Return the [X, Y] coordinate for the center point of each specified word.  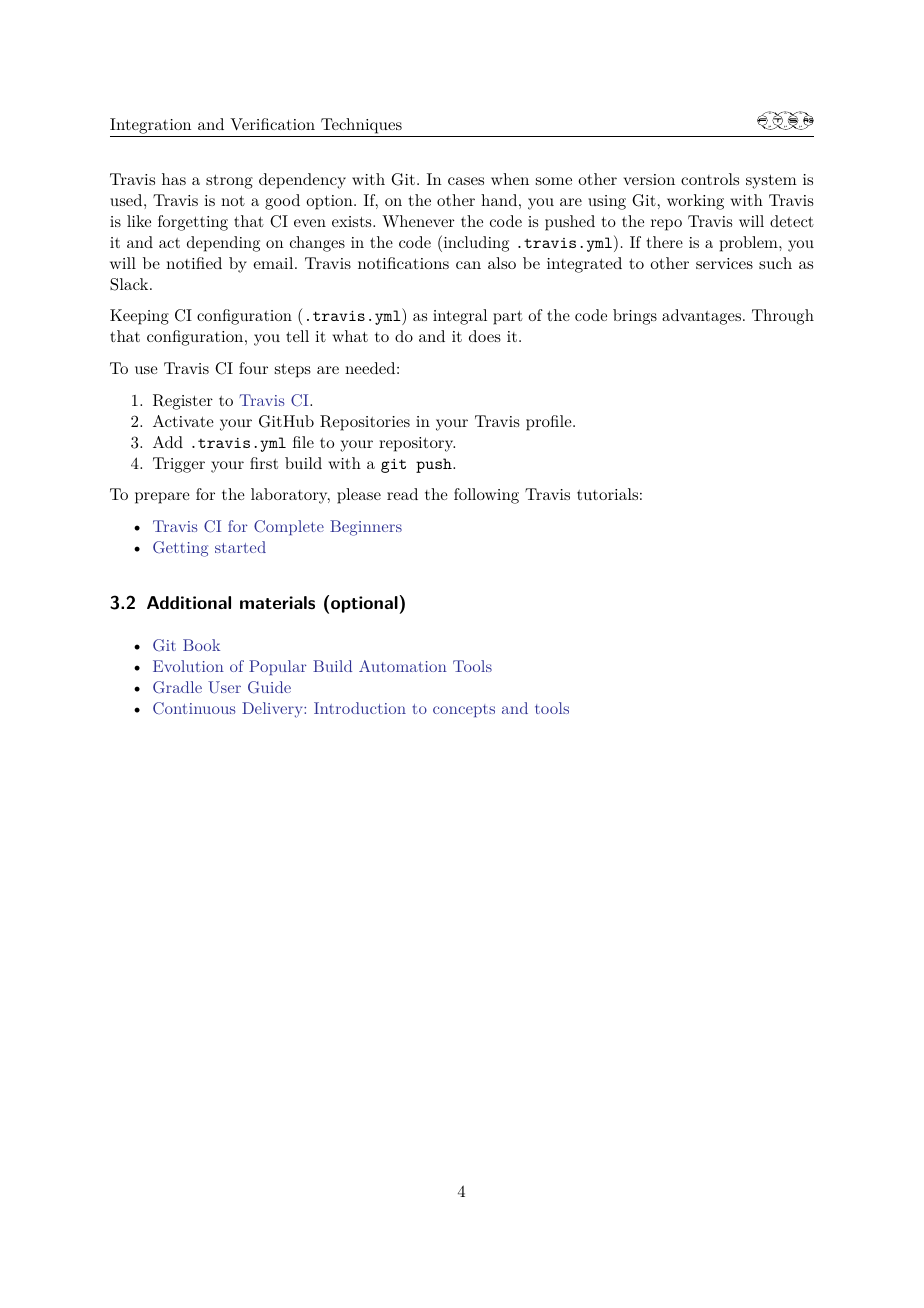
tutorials [607, 494]
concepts [464, 710]
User [224, 687]
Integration [150, 126]
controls [710, 179]
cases [466, 181]
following [486, 496]
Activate [183, 421]
